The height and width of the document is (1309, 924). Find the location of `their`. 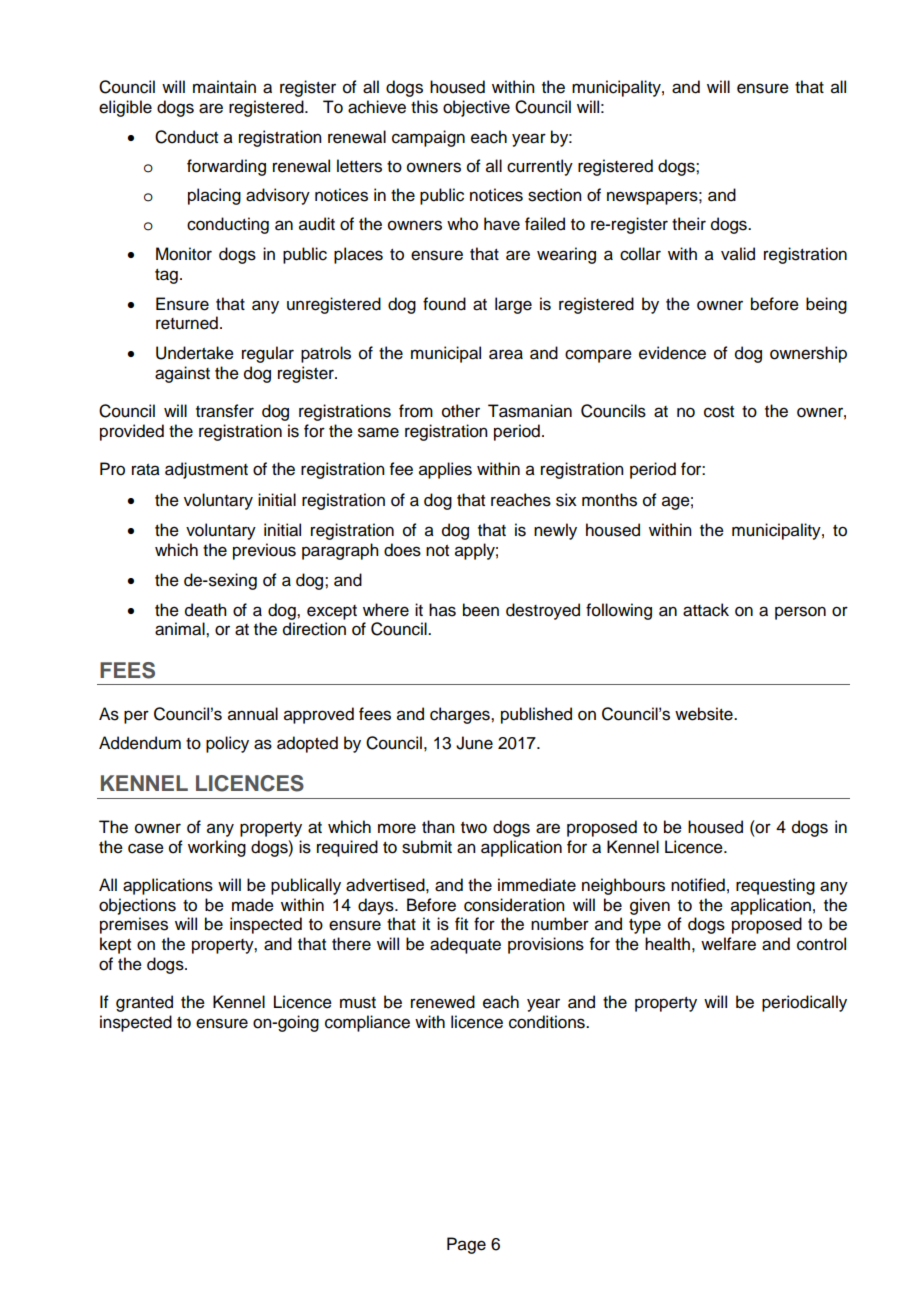

their is located at coordinates (689, 224).
